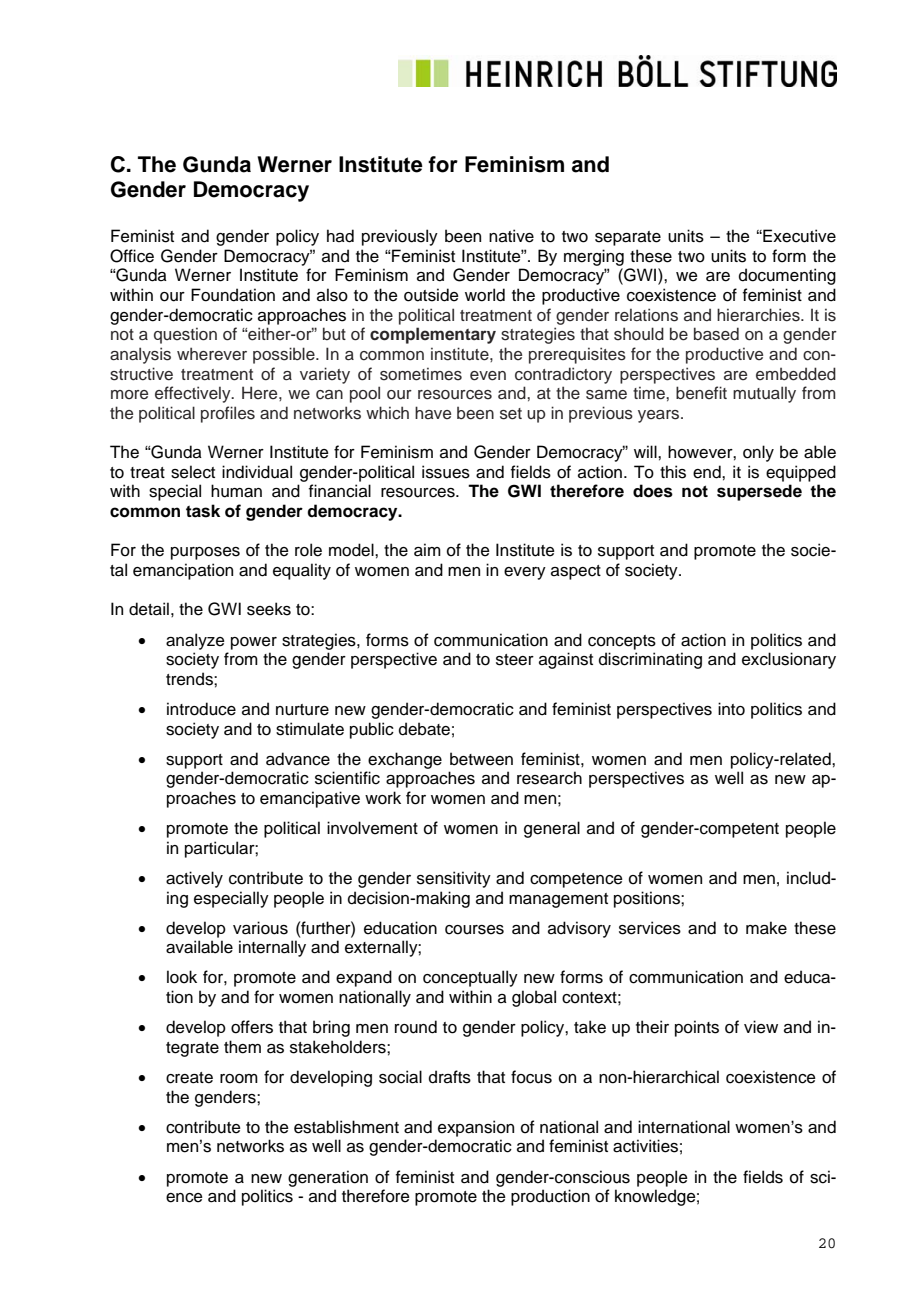 This image has width=924, height=1308. I want to click on world, so click(485, 295).
